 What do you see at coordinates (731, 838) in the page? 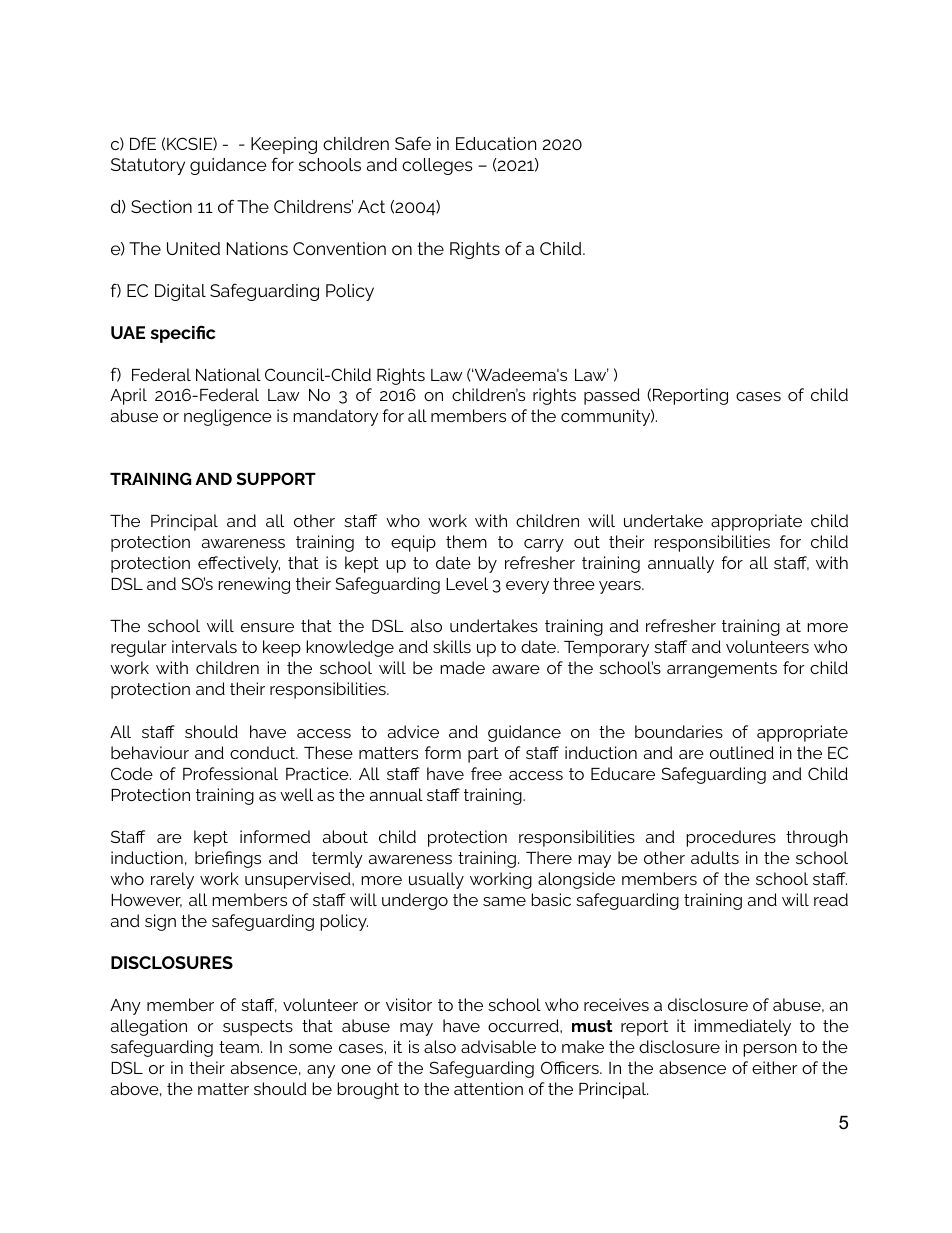
I see `procedures` at bounding box center [731, 838].
